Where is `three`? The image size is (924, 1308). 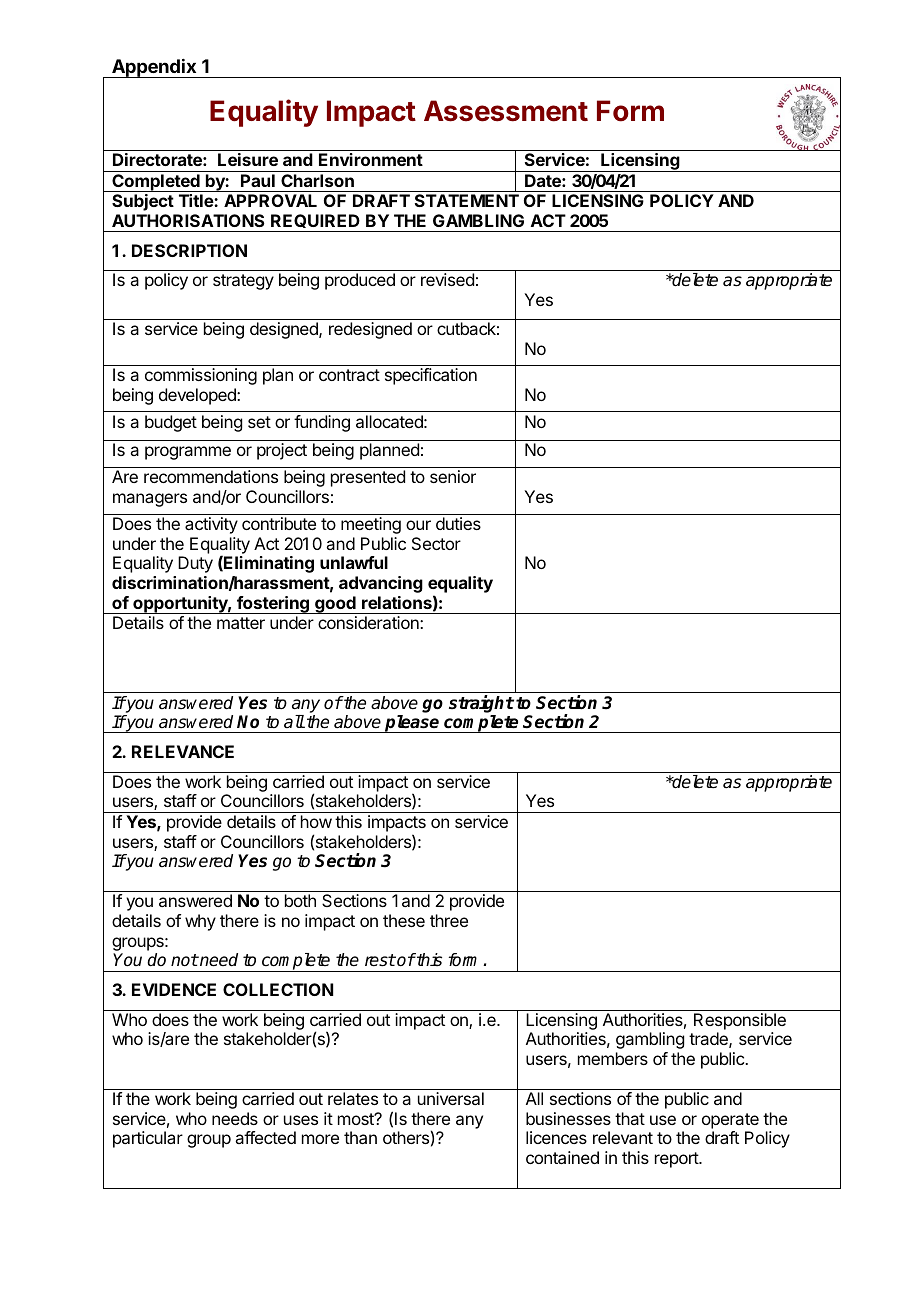
three is located at coordinates (449, 920).
